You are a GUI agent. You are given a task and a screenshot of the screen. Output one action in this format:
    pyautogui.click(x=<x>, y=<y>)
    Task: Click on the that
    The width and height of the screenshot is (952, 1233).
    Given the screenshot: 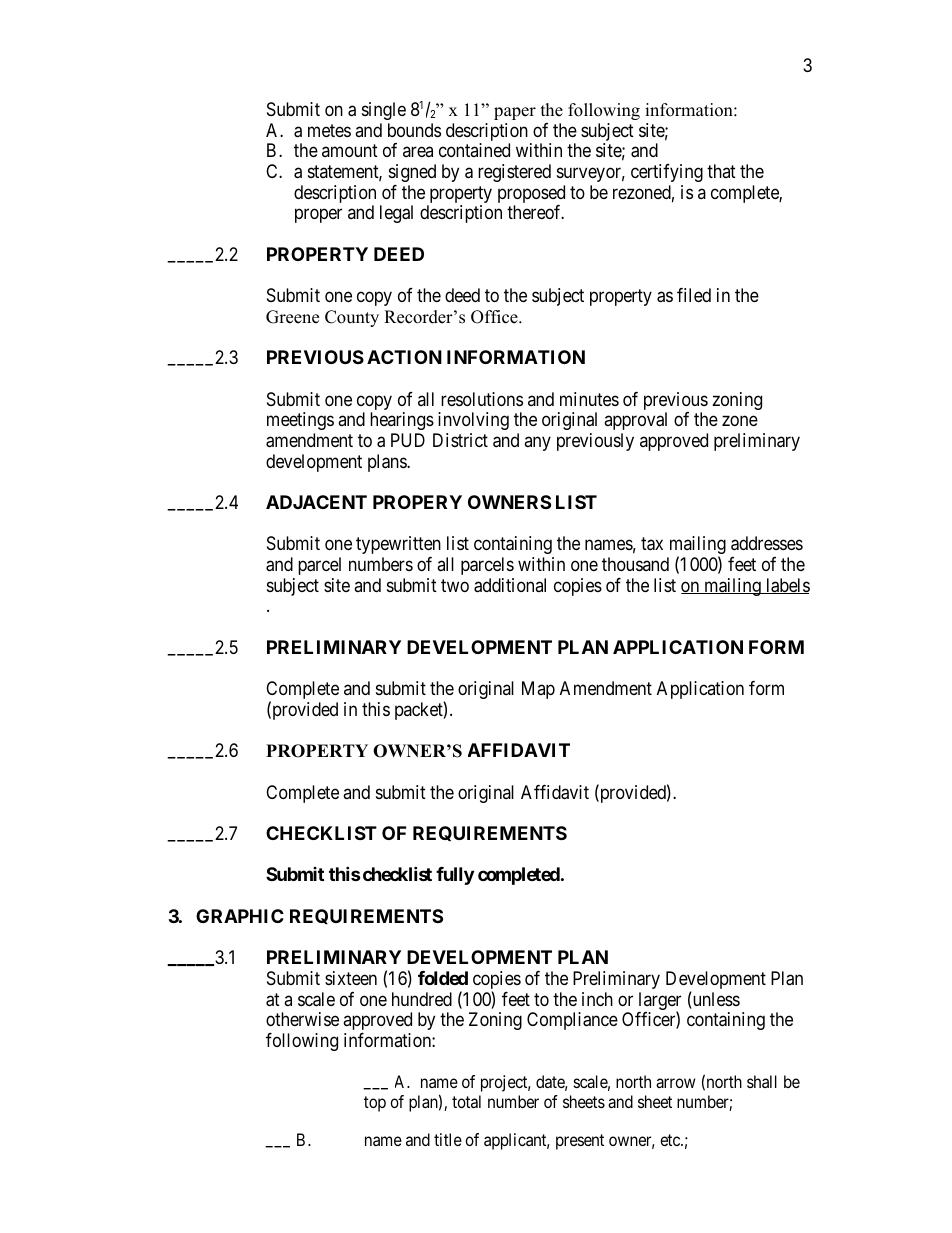 What is the action you would take?
    pyautogui.click(x=721, y=171)
